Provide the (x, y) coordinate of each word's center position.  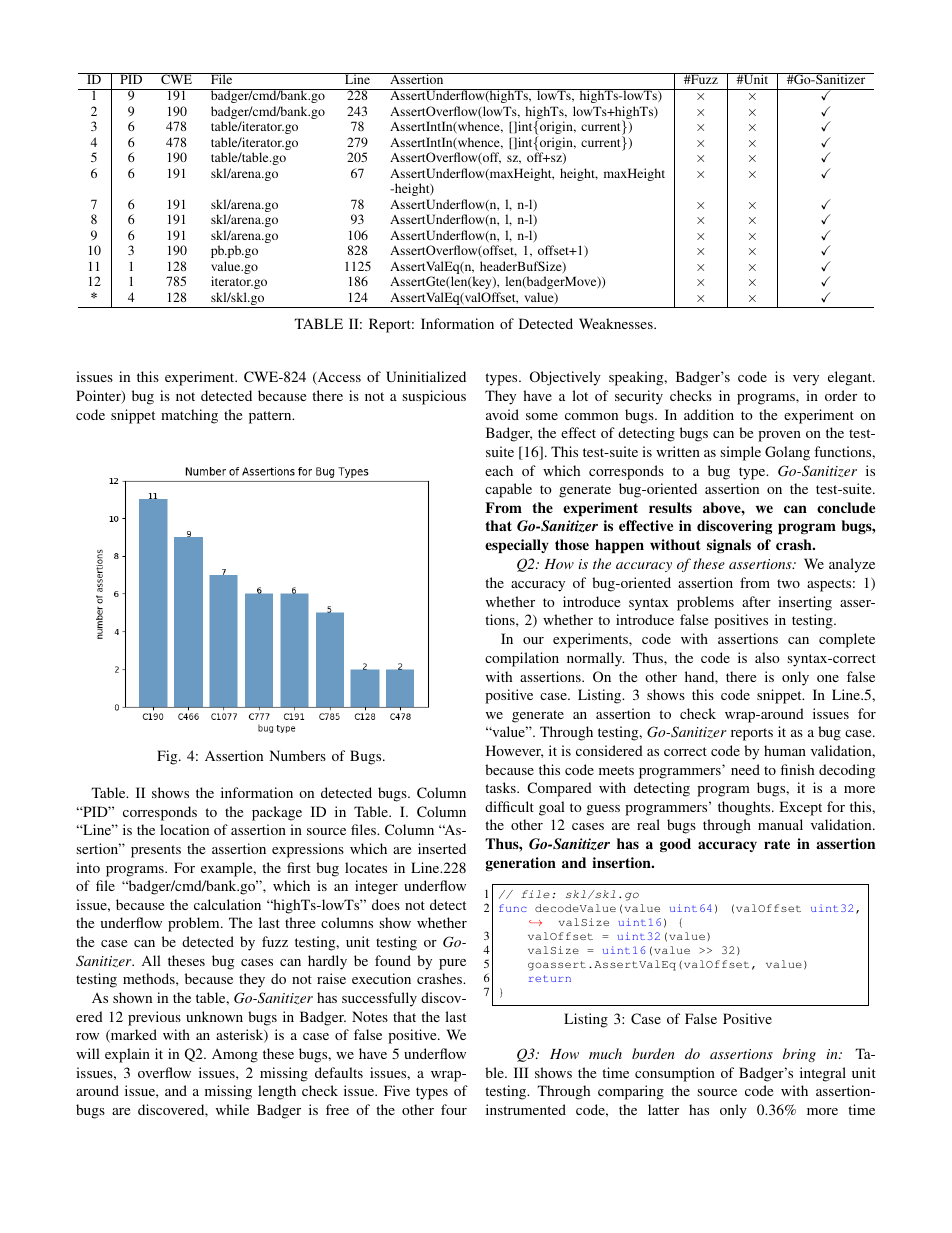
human (785, 750)
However (514, 751)
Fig (168, 757)
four (454, 1109)
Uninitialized (426, 376)
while (232, 1109)
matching (189, 416)
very (806, 380)
